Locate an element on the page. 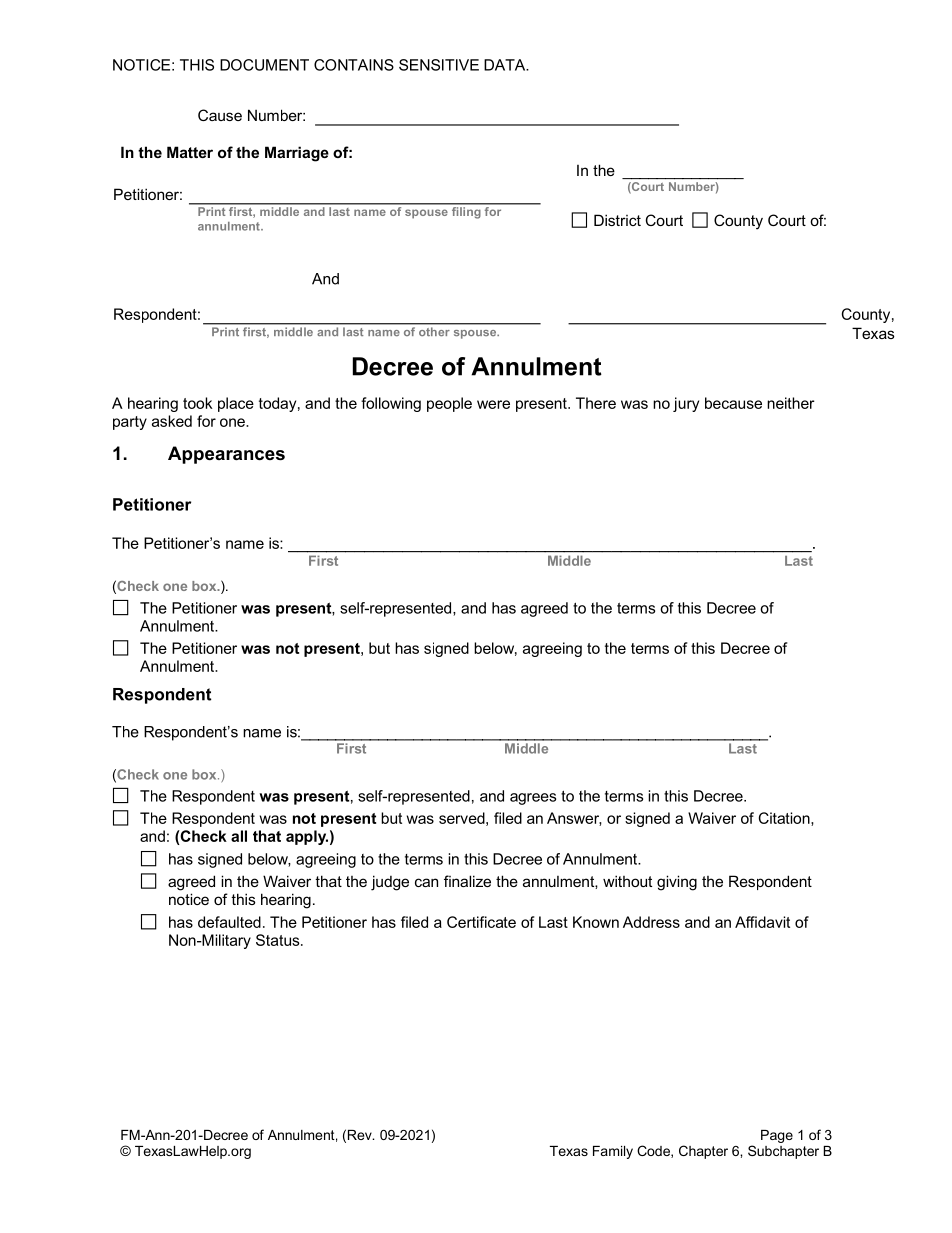 Image resolution: width=952 pixels, height=1233 pixels. agrees is located at coordinates (533, 799).
